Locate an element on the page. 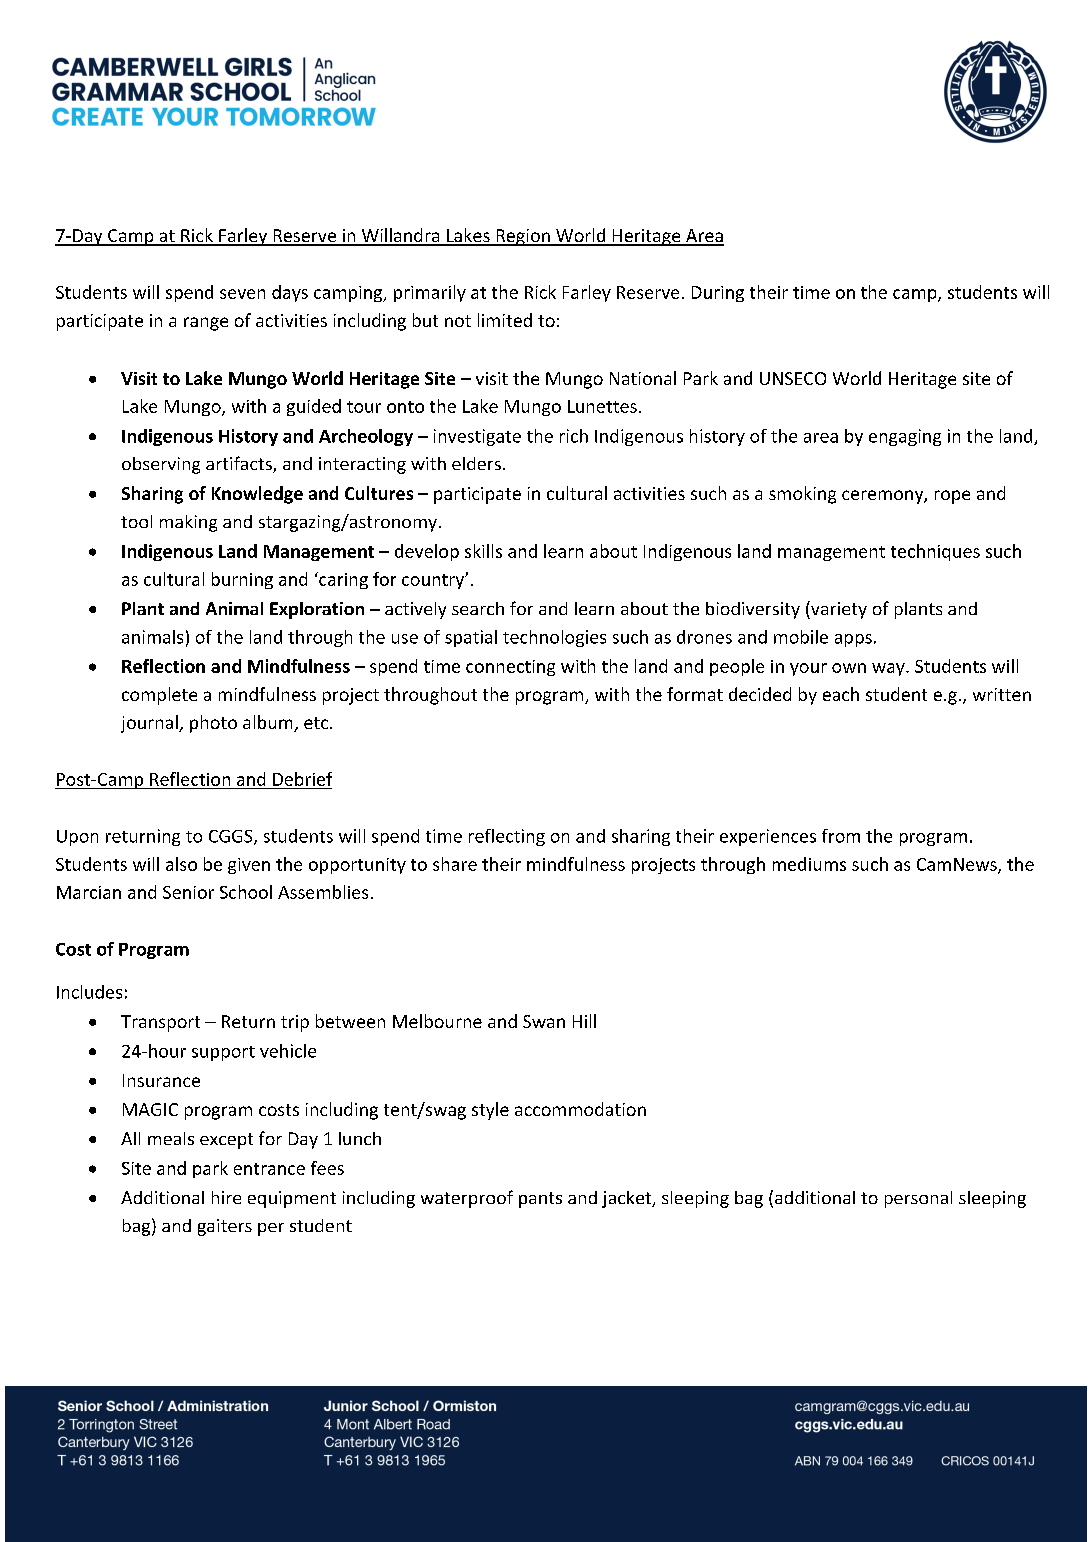 The image size is (1090, 1542). Region is located at coordinates (523, 237).
